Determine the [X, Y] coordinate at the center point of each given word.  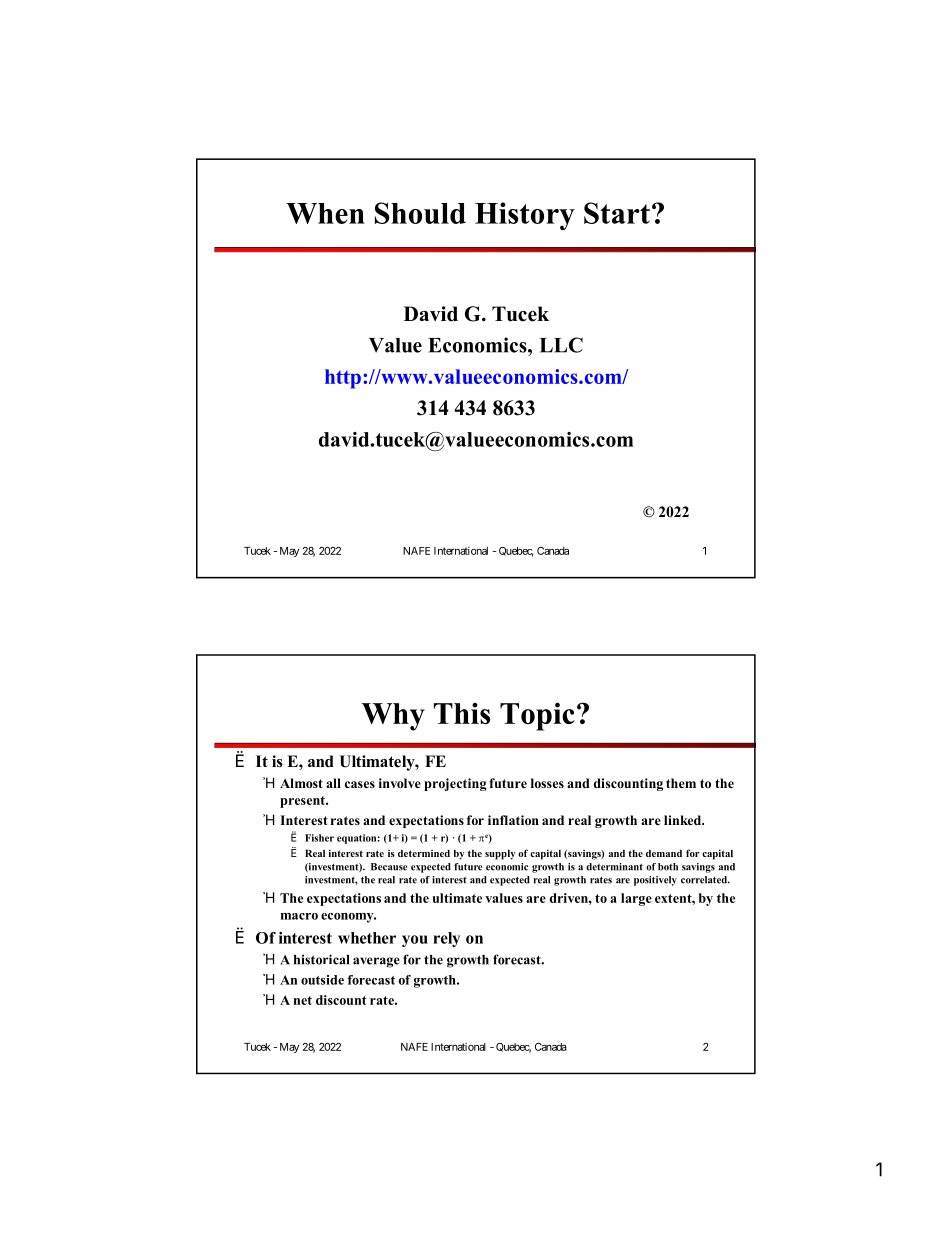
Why [393, 717]
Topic [537, 716]
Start [617, 213]
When [325, 213]
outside [322, 980]
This [462, 713]
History [525, 216]
